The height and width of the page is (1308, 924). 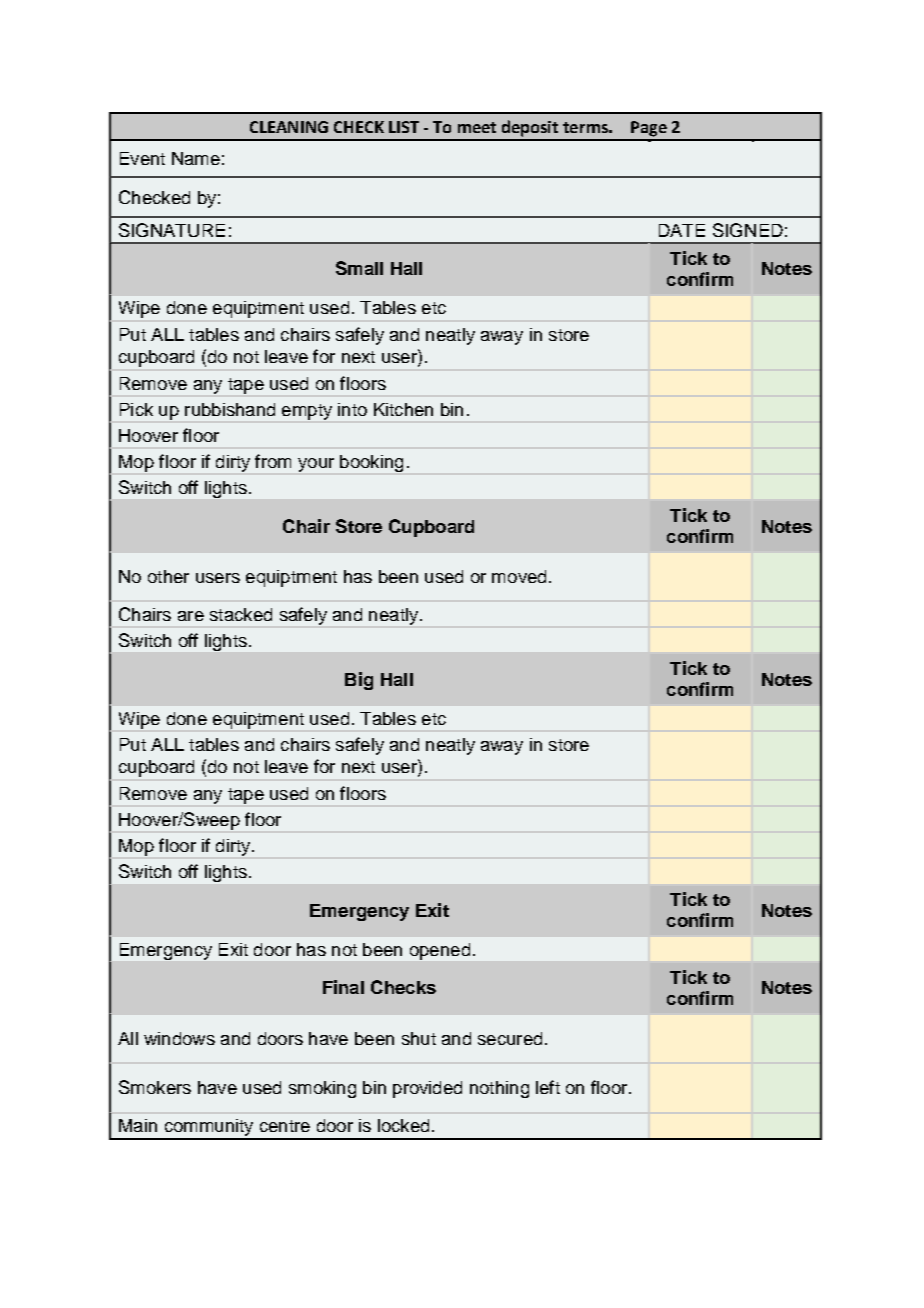 What do you see at coordinates (191, 616) in the page?
I see `are` at bounding box center [191, 616].
